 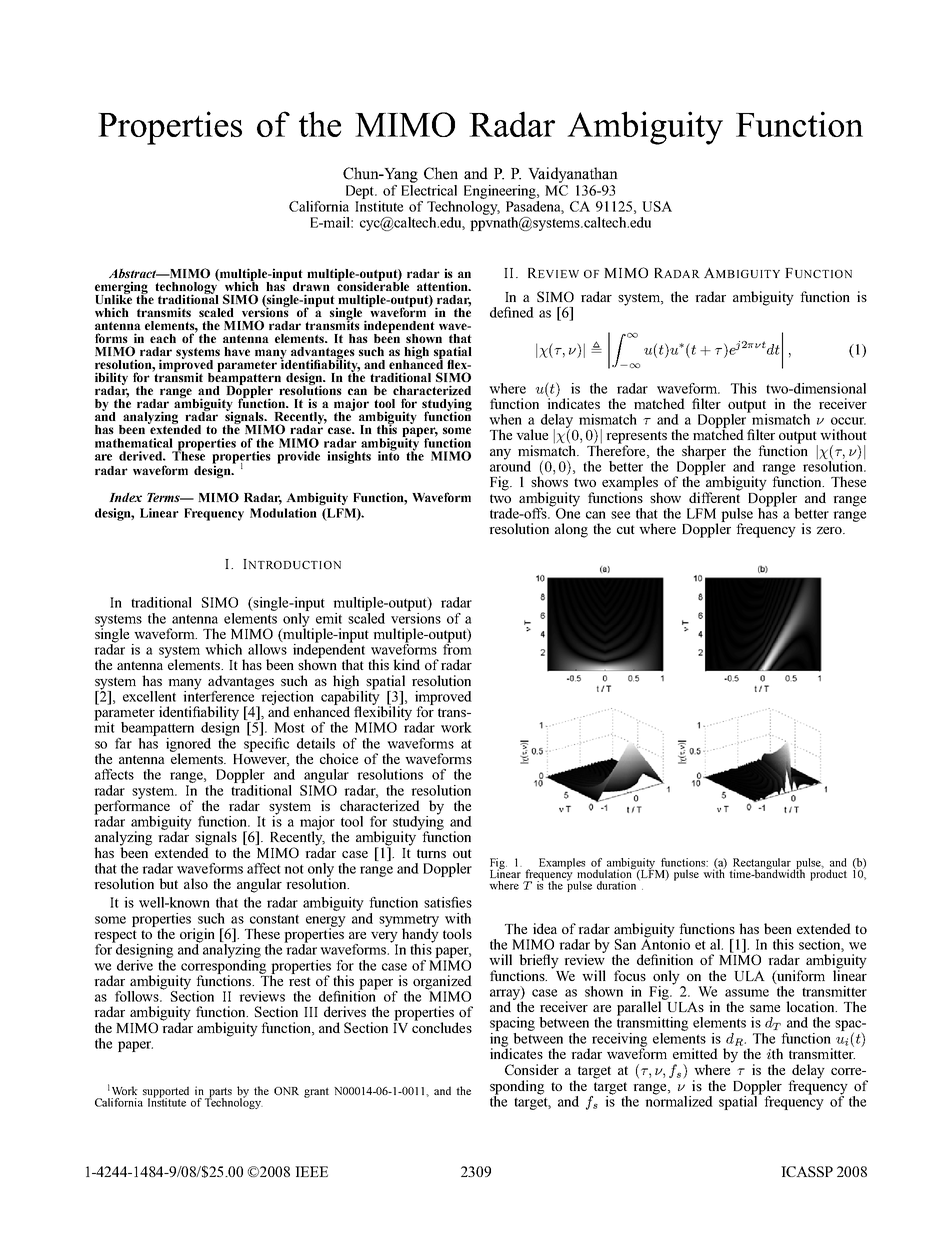 What do you see at coordinates (218, 695) in the image?
I see `interference` at bounding box center [218, 695].
